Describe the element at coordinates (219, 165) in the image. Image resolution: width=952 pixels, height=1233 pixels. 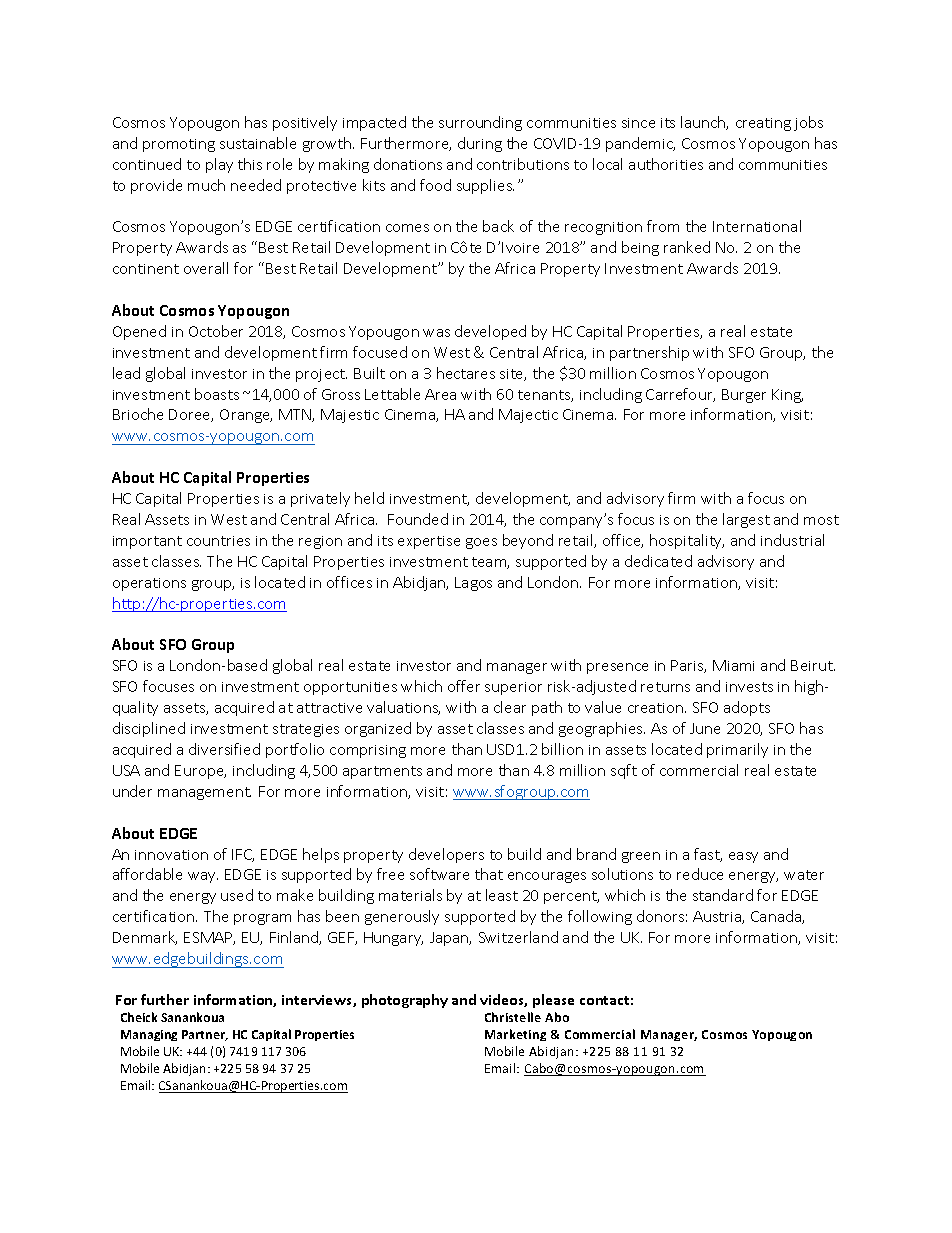
I see `play` at that location.
